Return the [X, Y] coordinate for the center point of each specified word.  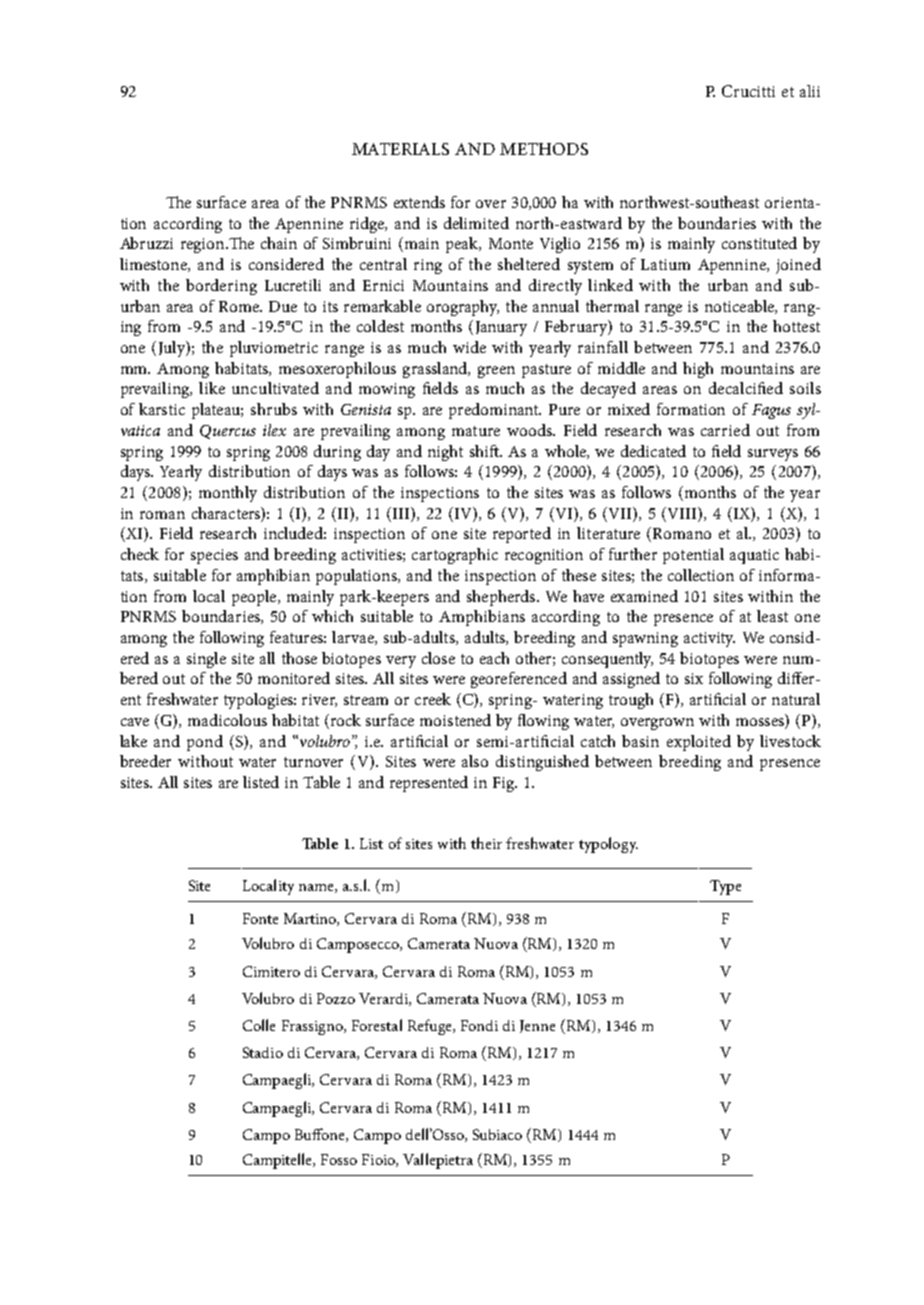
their [486, 843]
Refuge [431, 1027]
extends [419, 202]
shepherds [502, 598]
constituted [759, 243]
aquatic [754, 556]
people [255, 598]
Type [725, 887]
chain [279, 243]
